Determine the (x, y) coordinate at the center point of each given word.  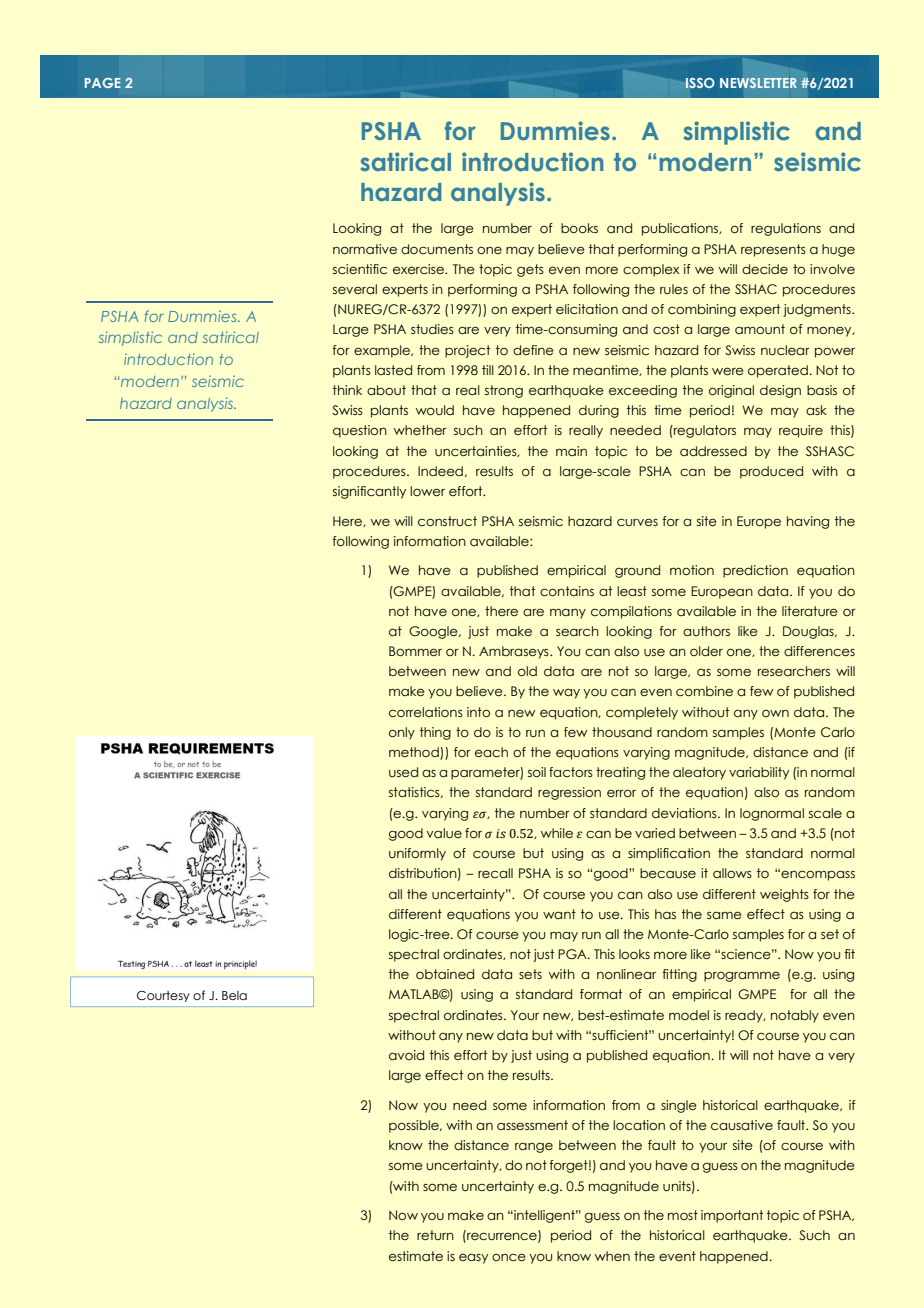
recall (495, 873)
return (435, 1235)
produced (771, 472)
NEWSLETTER (758, 83)
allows (732, 873)
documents (437, 249)
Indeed (440, 471)
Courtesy (163, 996)
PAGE (103, 83)
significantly (369, 492)
